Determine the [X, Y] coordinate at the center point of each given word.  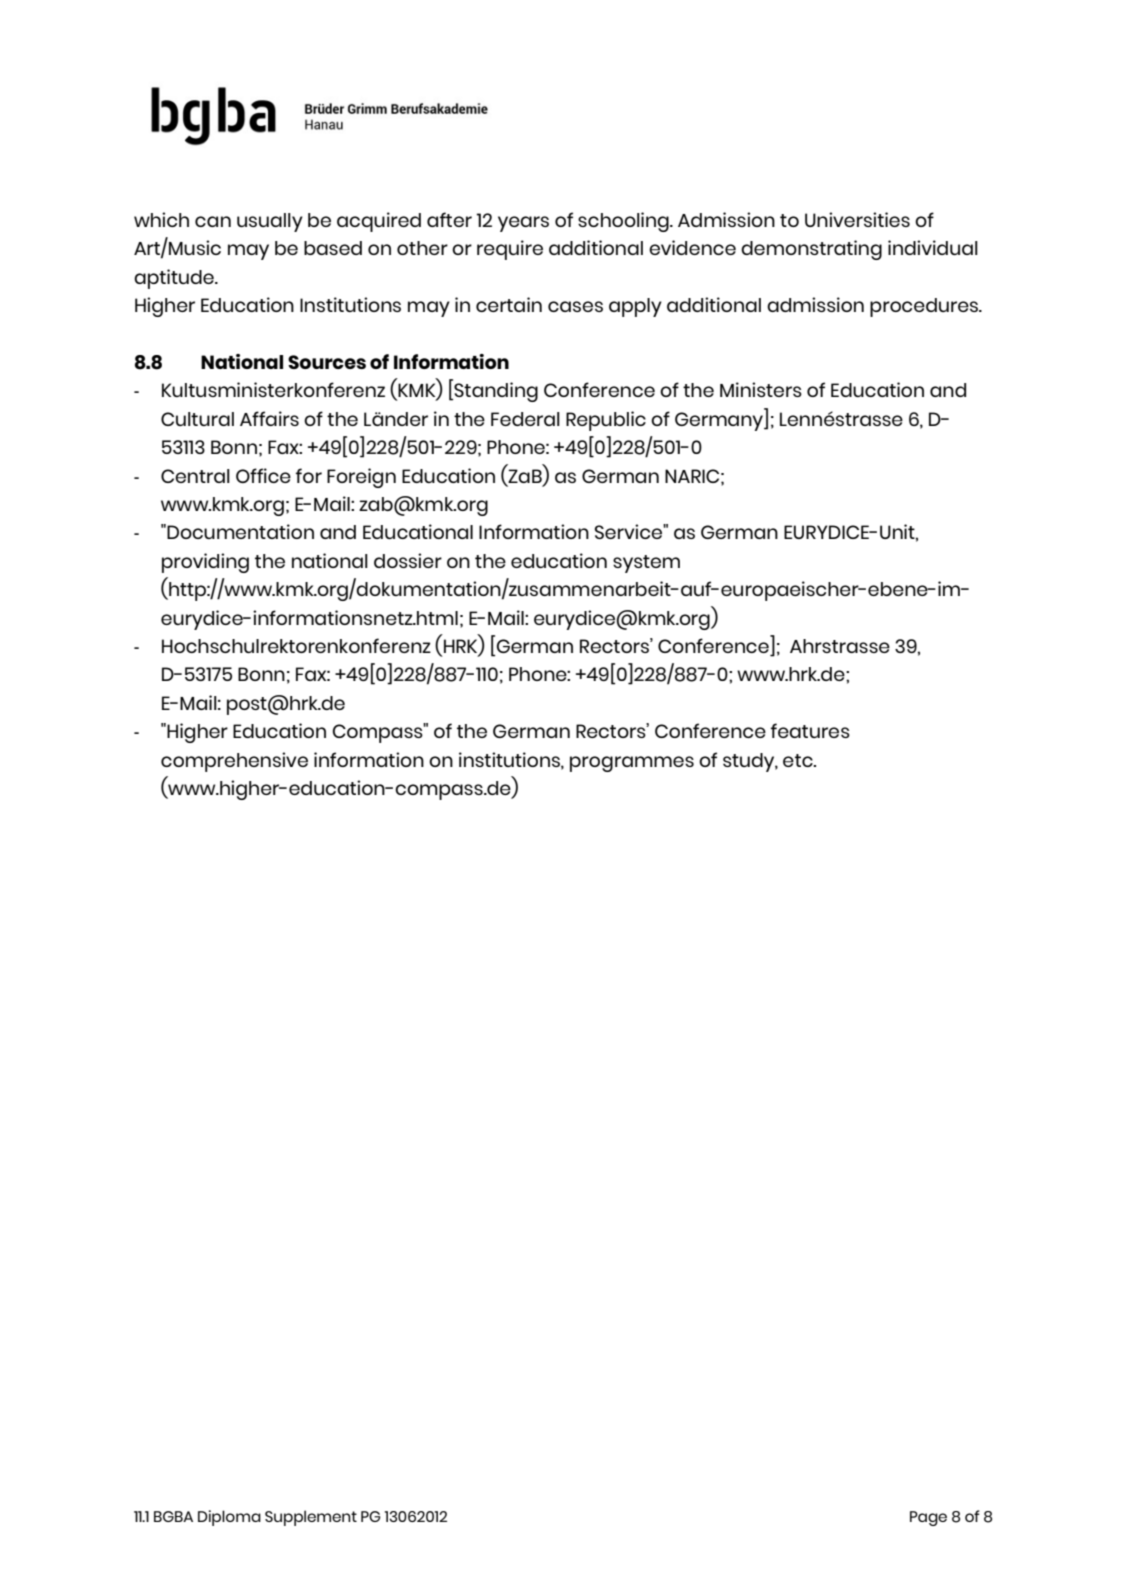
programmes [632, 764]
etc [799, 760]
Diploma [229, 1518]
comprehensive [234, 762]
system [646, 564]
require [510, 250]
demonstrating [811, 250]
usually [270, 222]
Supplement [311, 1518]
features [810, 730]
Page [928, 1518]
